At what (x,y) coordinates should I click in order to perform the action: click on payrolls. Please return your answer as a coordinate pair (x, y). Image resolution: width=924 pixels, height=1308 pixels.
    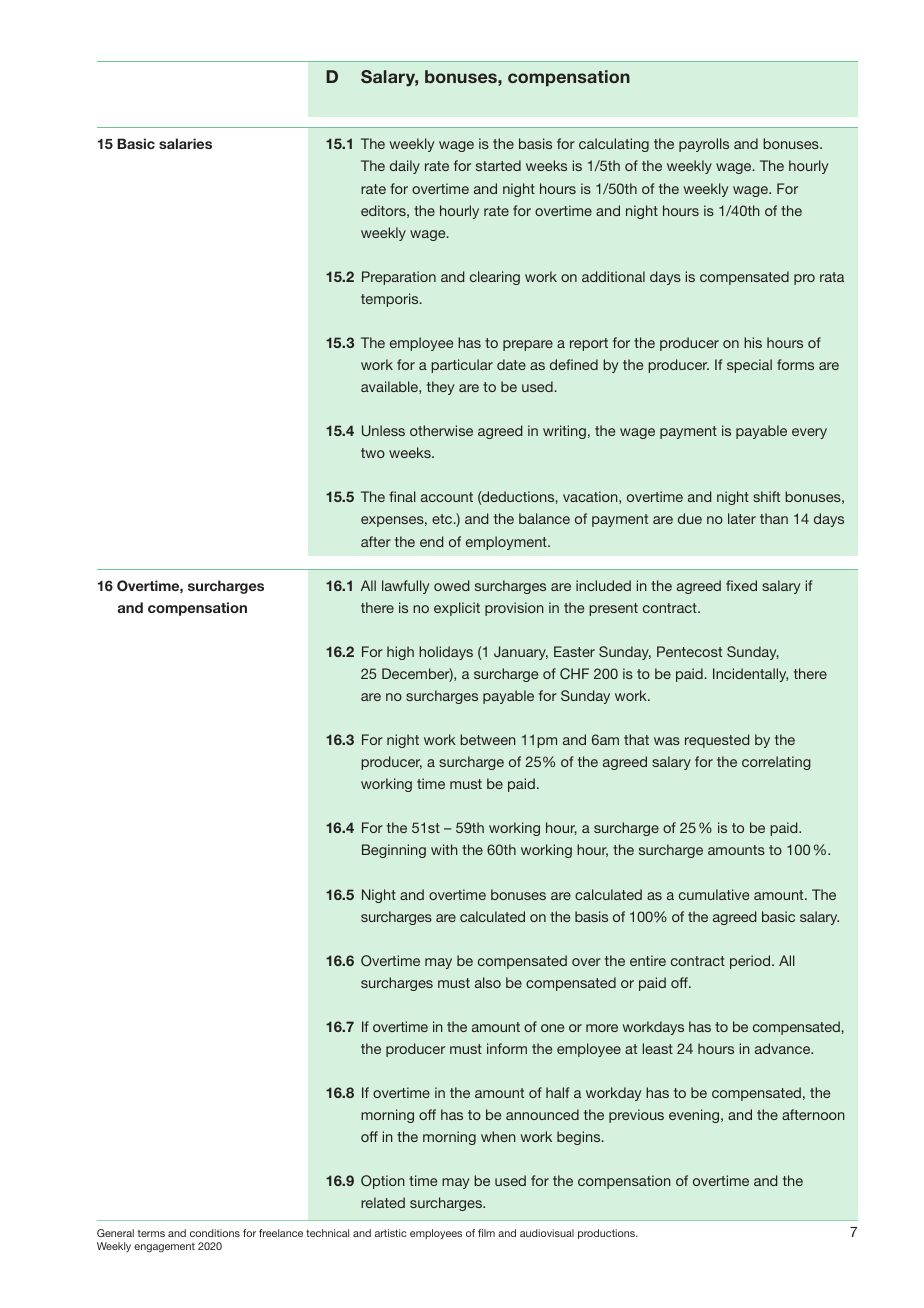
    Looking at the image, I should click on (704, 145).
